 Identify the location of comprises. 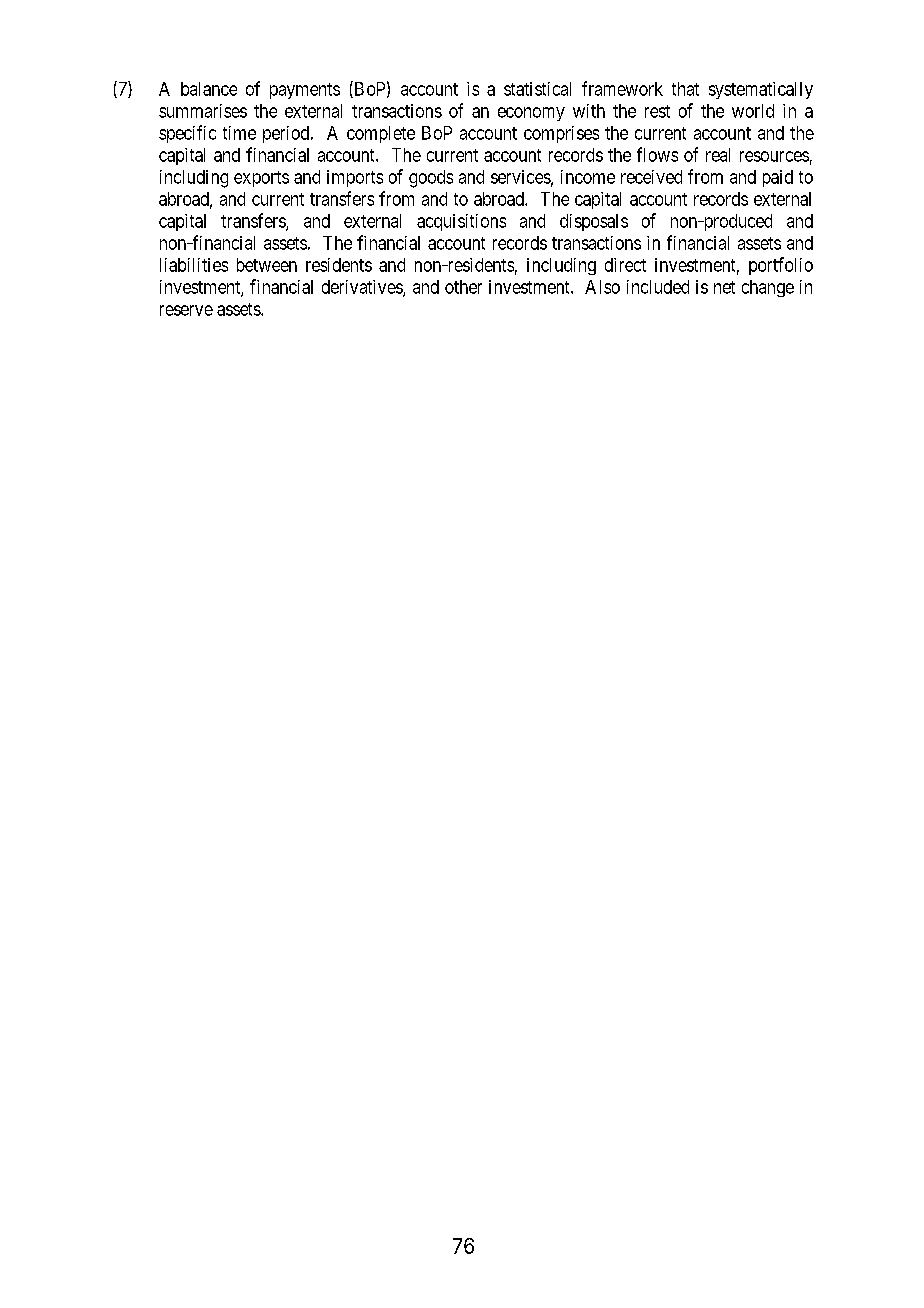
(561, 134).
